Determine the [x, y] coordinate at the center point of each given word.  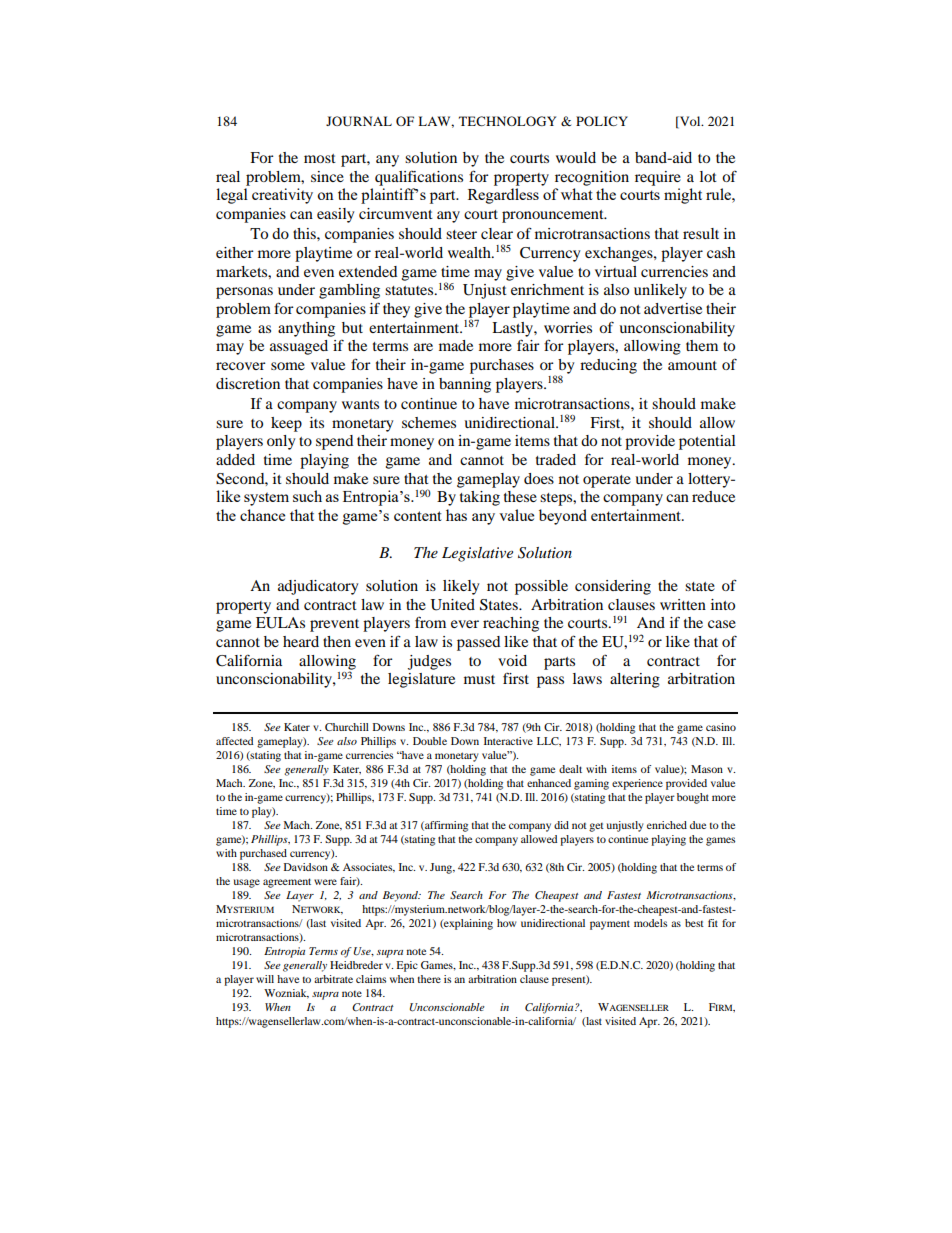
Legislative [477, 554]
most [320, 158]
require [658, 178]
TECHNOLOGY [507, 121]
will [265, 979]
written [683, 604]
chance [262, 515]
